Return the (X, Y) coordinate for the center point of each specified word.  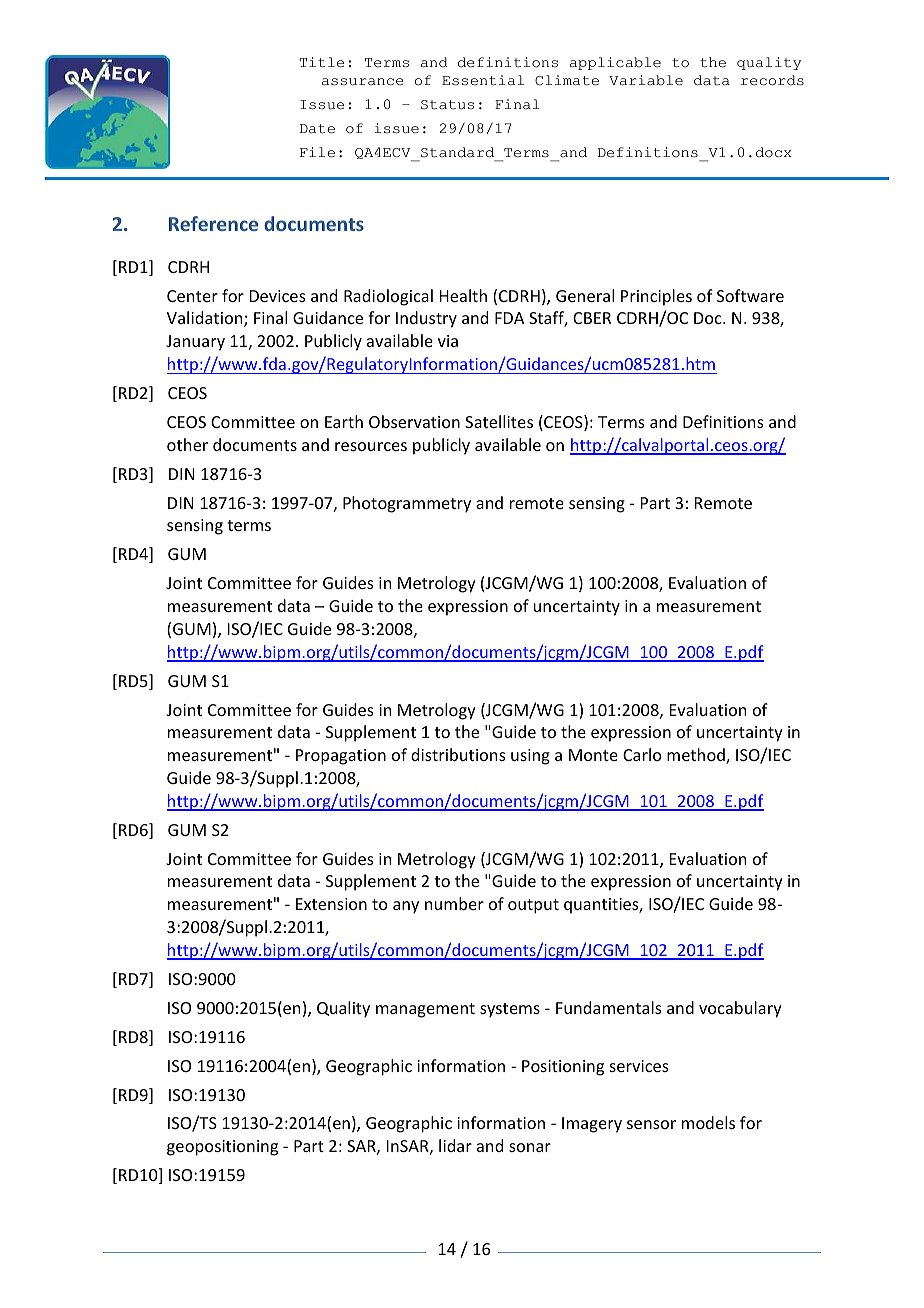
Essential (483, 80)
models (708, 1122)
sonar (530, 1147)
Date (317, 129)
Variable (646, 80)
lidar (455, 1145)
